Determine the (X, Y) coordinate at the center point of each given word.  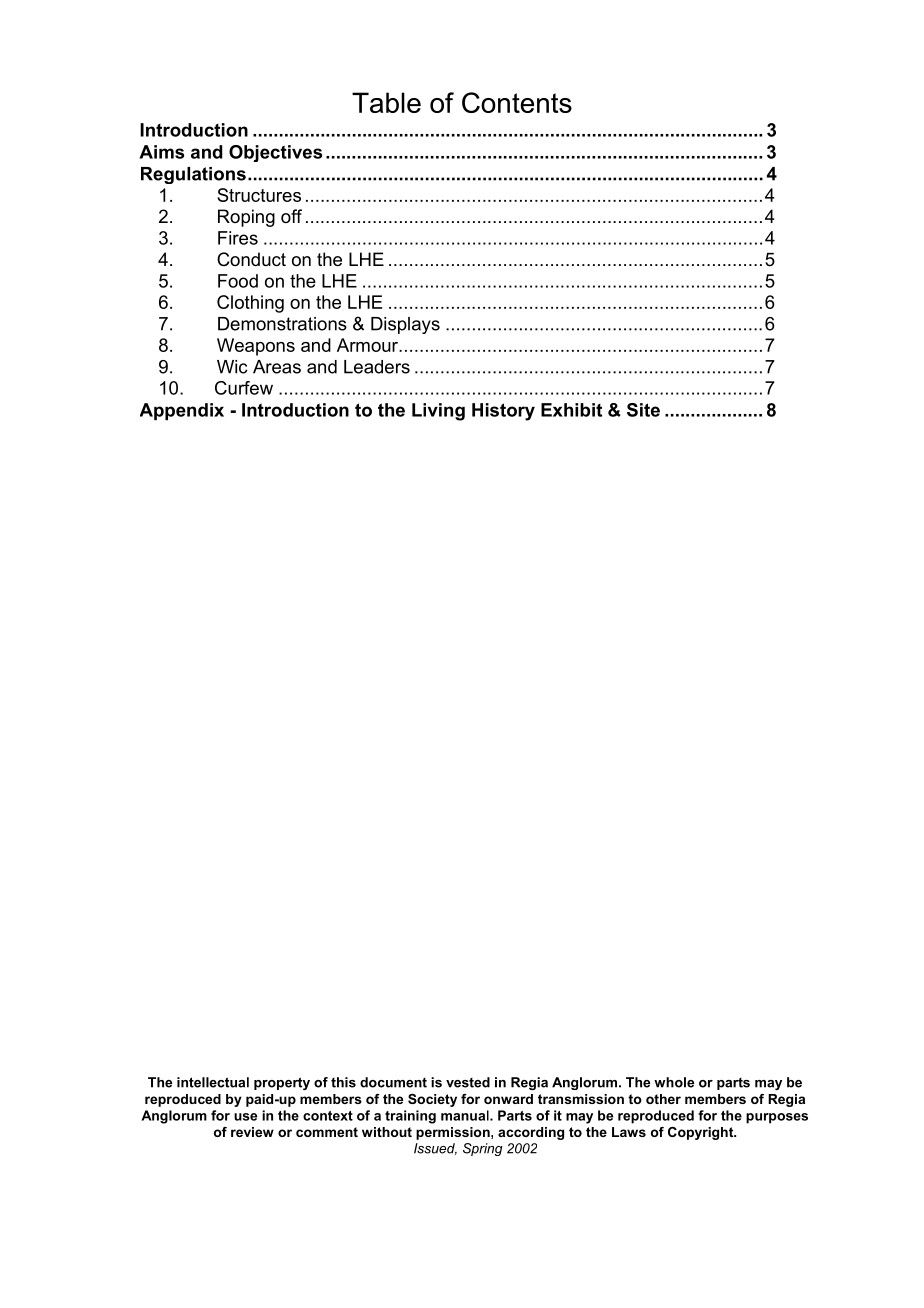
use (245, 1117)
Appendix (182, 411)
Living (438, 412)
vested (468, 1082)
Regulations (193, 175)
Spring (483, 1149)
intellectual (213, 1082)
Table (386, 102)
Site (643, 410)
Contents (517, 102)
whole (674, 1082)
